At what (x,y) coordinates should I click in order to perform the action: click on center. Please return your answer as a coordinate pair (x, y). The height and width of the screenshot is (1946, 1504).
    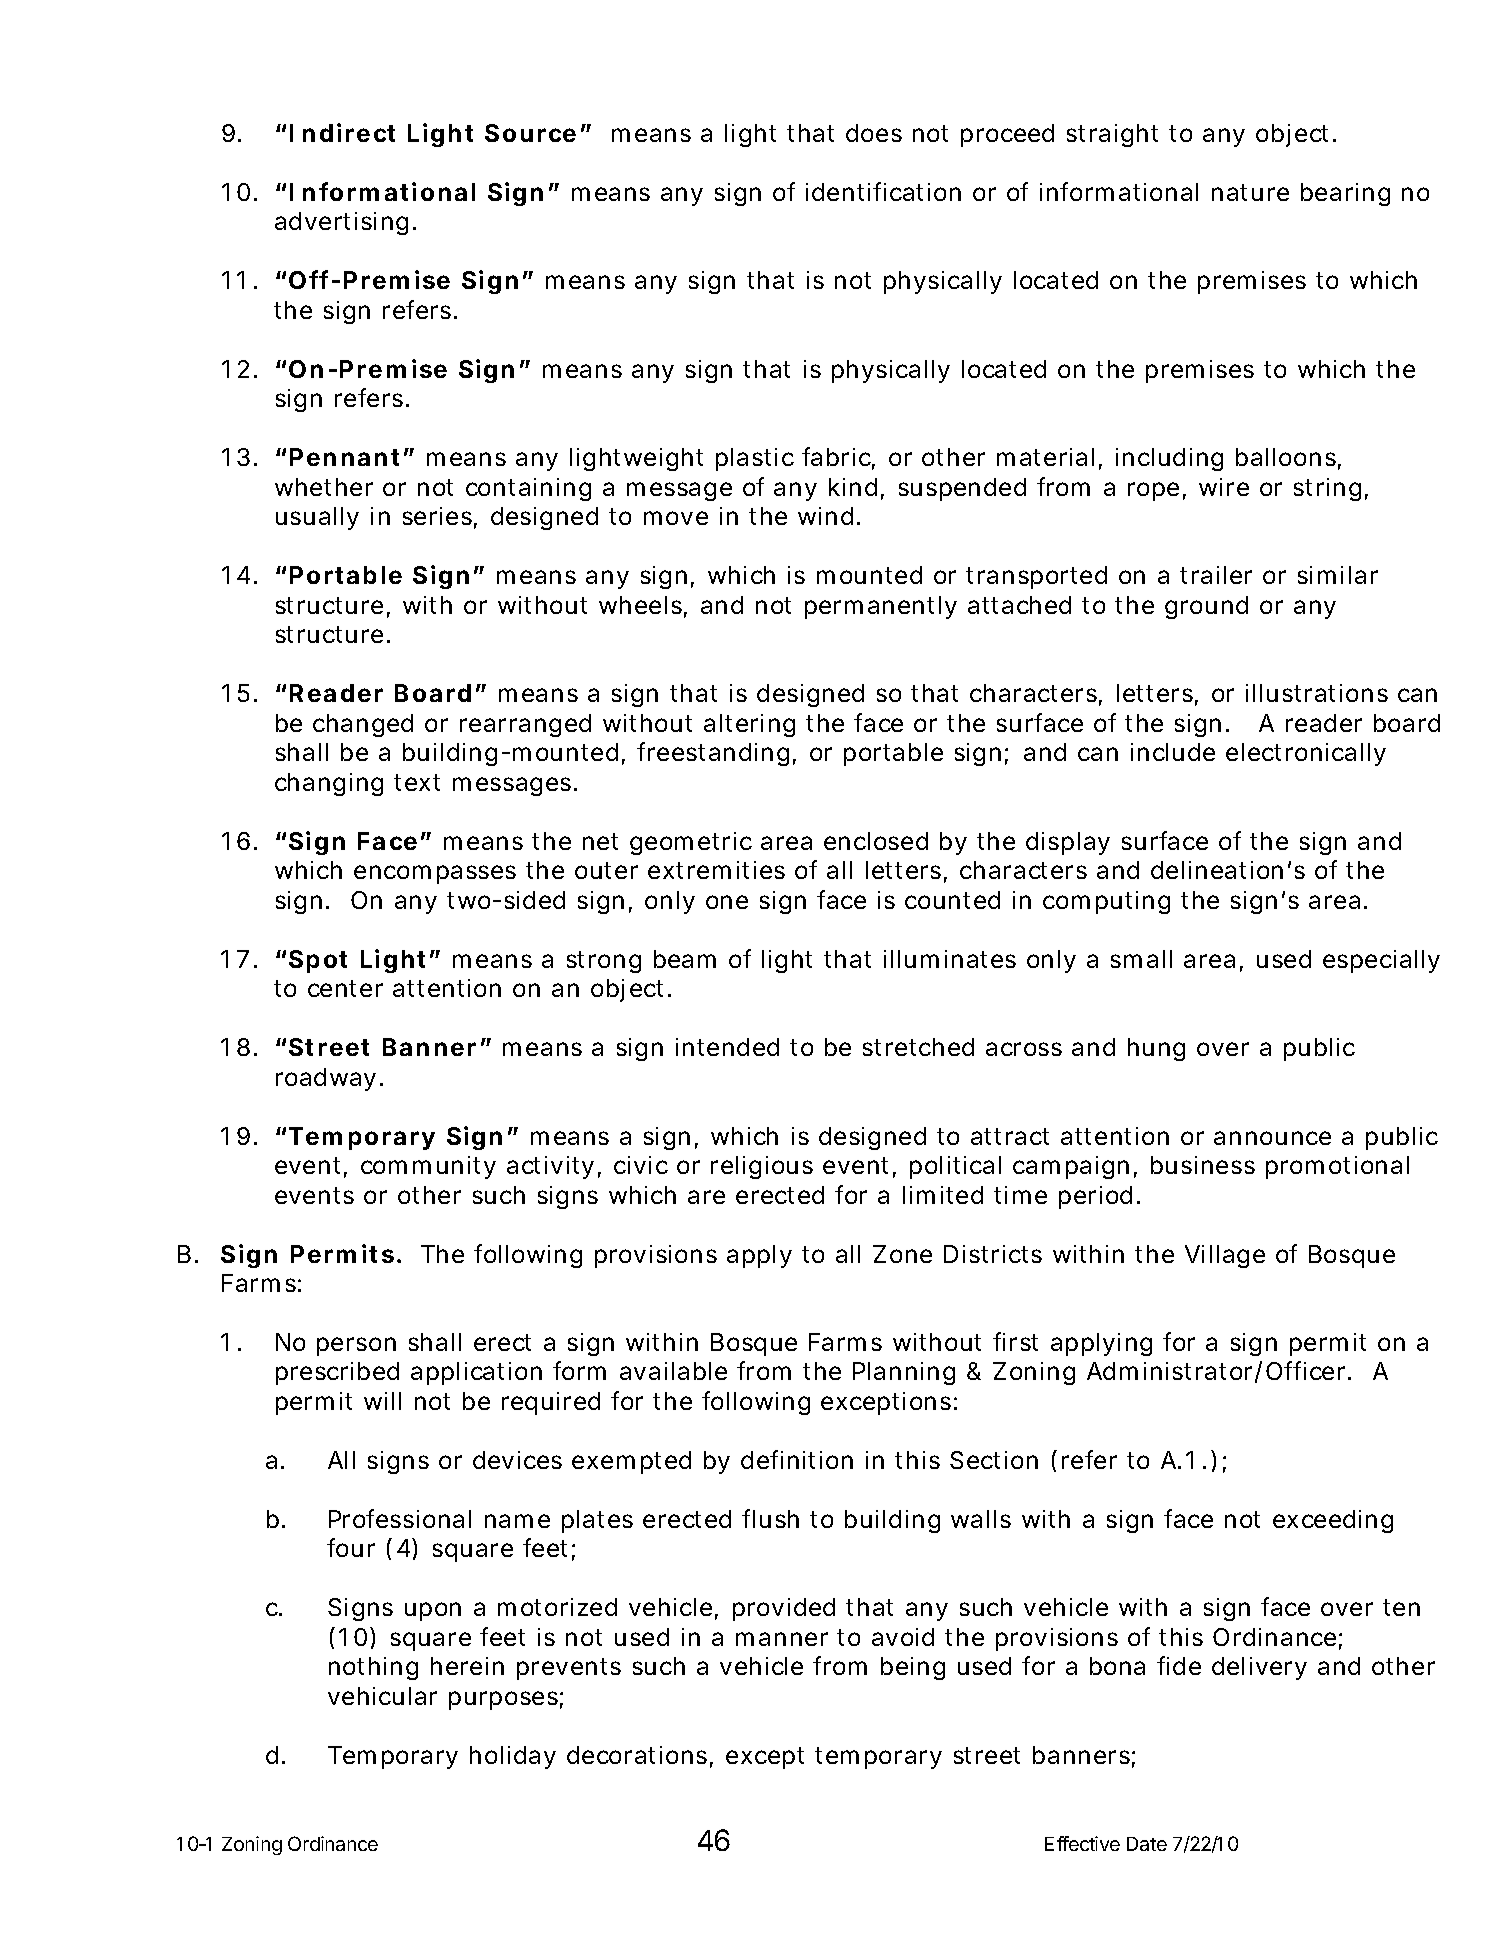
    Looking at the image, I should click on (345, 988).
